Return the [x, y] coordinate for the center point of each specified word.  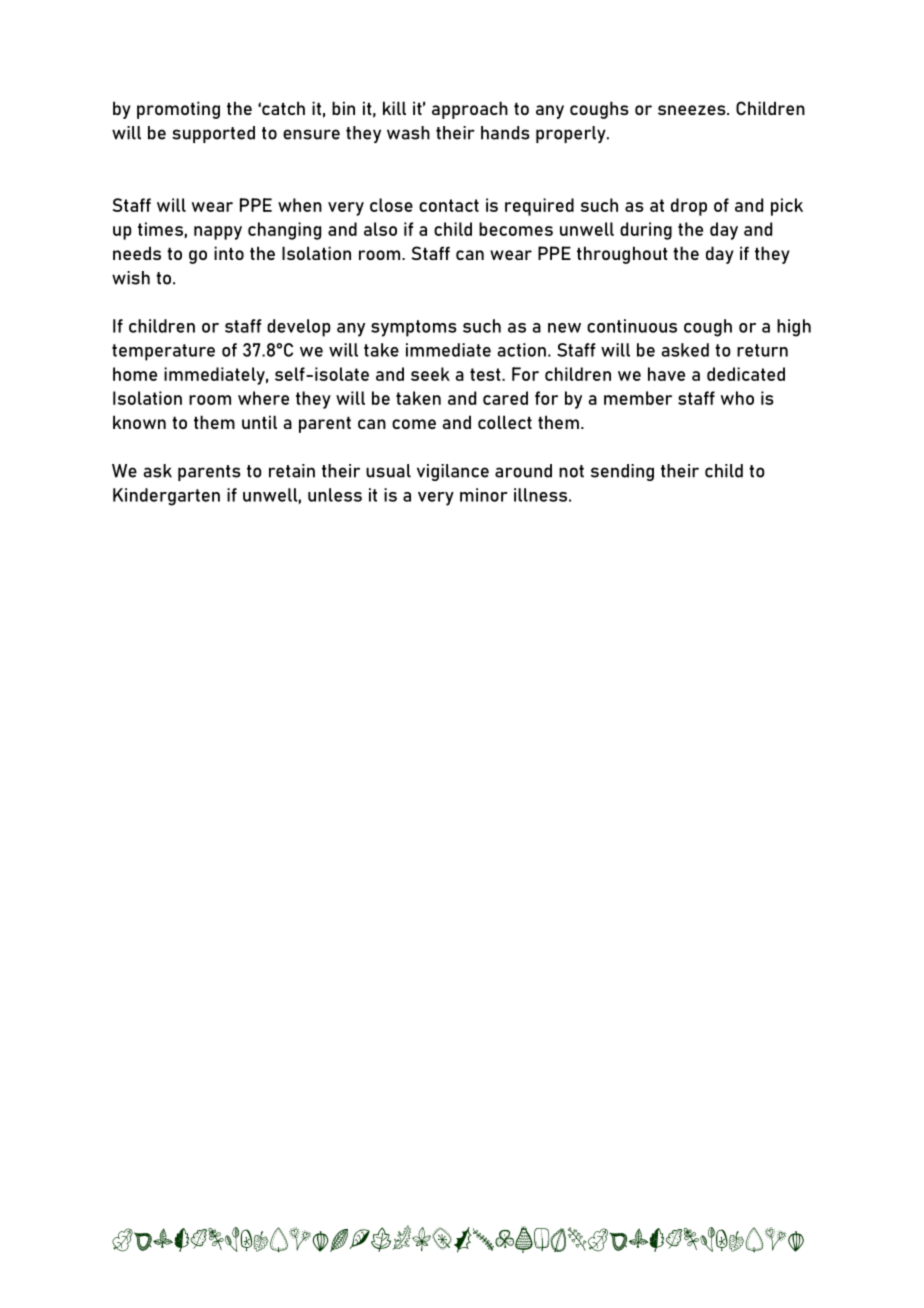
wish [131, 278]
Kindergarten [166, 497]
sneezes [693, 110]
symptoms [414, 328]
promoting [178, 110]
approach [470, 110]
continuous [632, 326]
